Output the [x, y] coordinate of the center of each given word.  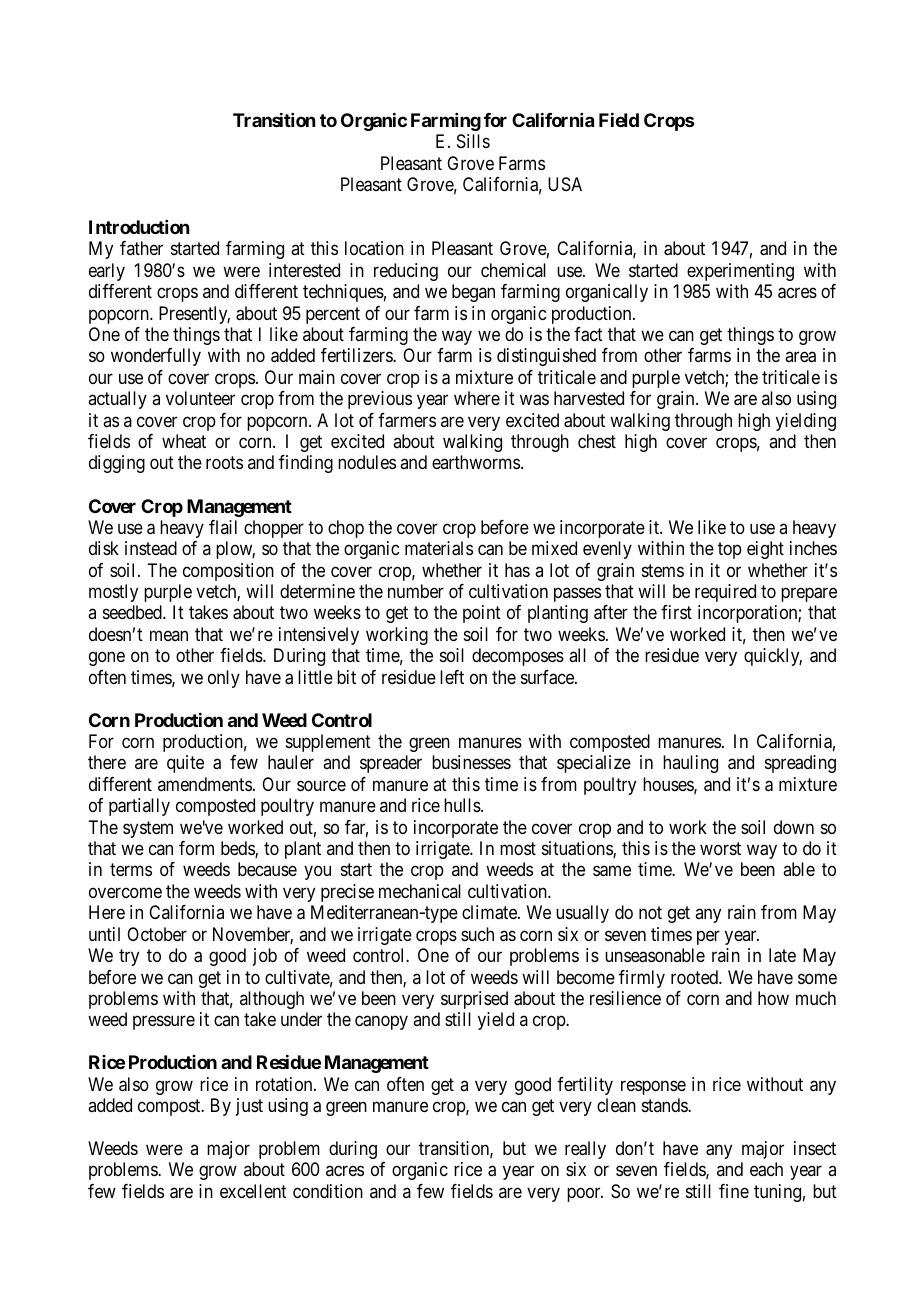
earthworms [476, 462]
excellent [253, 1191]
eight [765, 550]
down [794, 827]
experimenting [740, 272]
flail [223, 527]
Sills [473, 141]
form [196, 848]
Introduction [139, 227]
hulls [463, 805]
